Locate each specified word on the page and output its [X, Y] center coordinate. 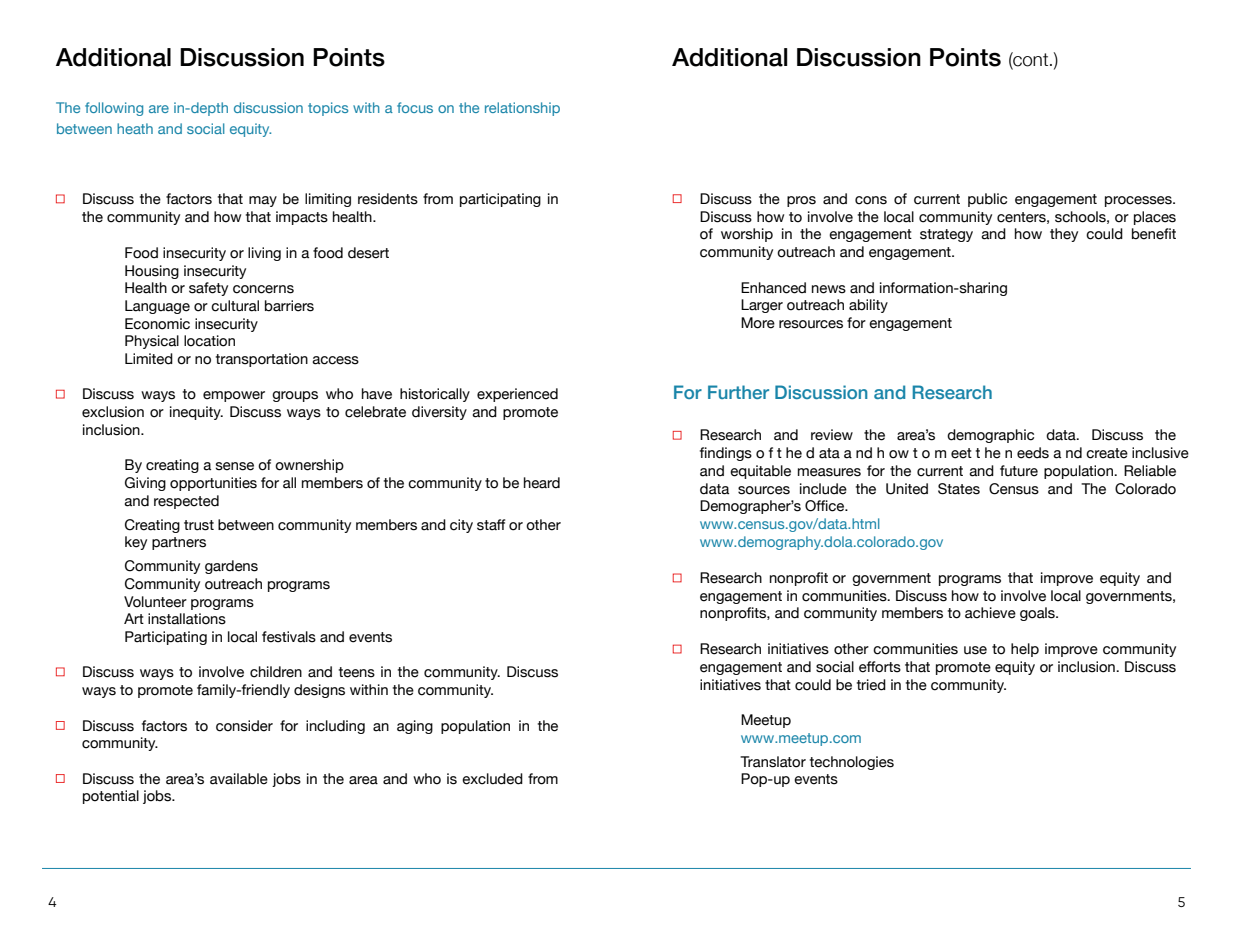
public [987, 200]
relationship [522, 109]
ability [868, 306]
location [209, 341]
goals [1038, 614]
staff [491, 525]
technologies [852, 763]
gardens [231, 567]
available [239, 779]
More [758, 323]
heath [135, 128]
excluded [492, 779]
